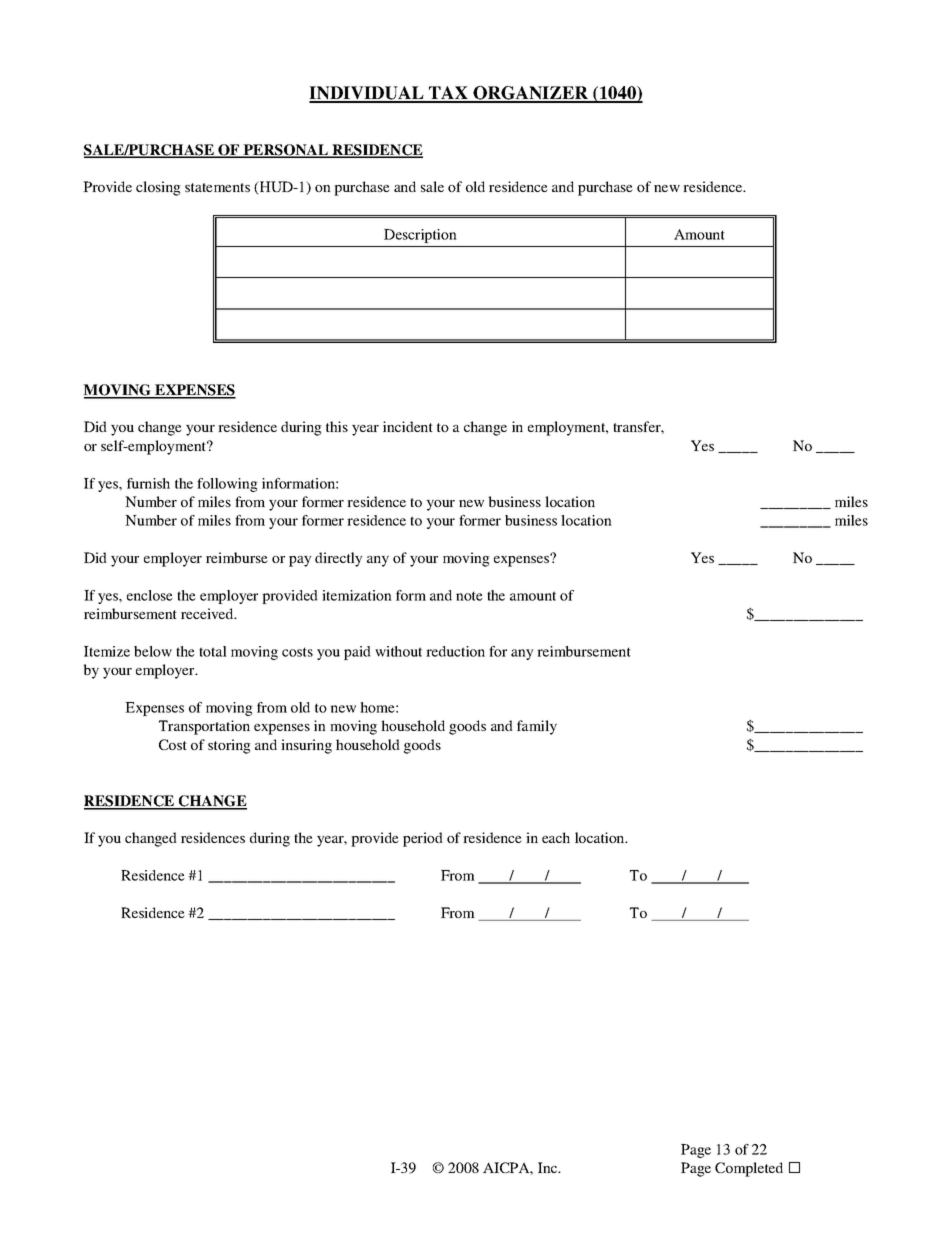 This screenshot has height=1233, width=952. Describe the element at coordinates (398, 651) in the screenshot. I see `without` at that location.
